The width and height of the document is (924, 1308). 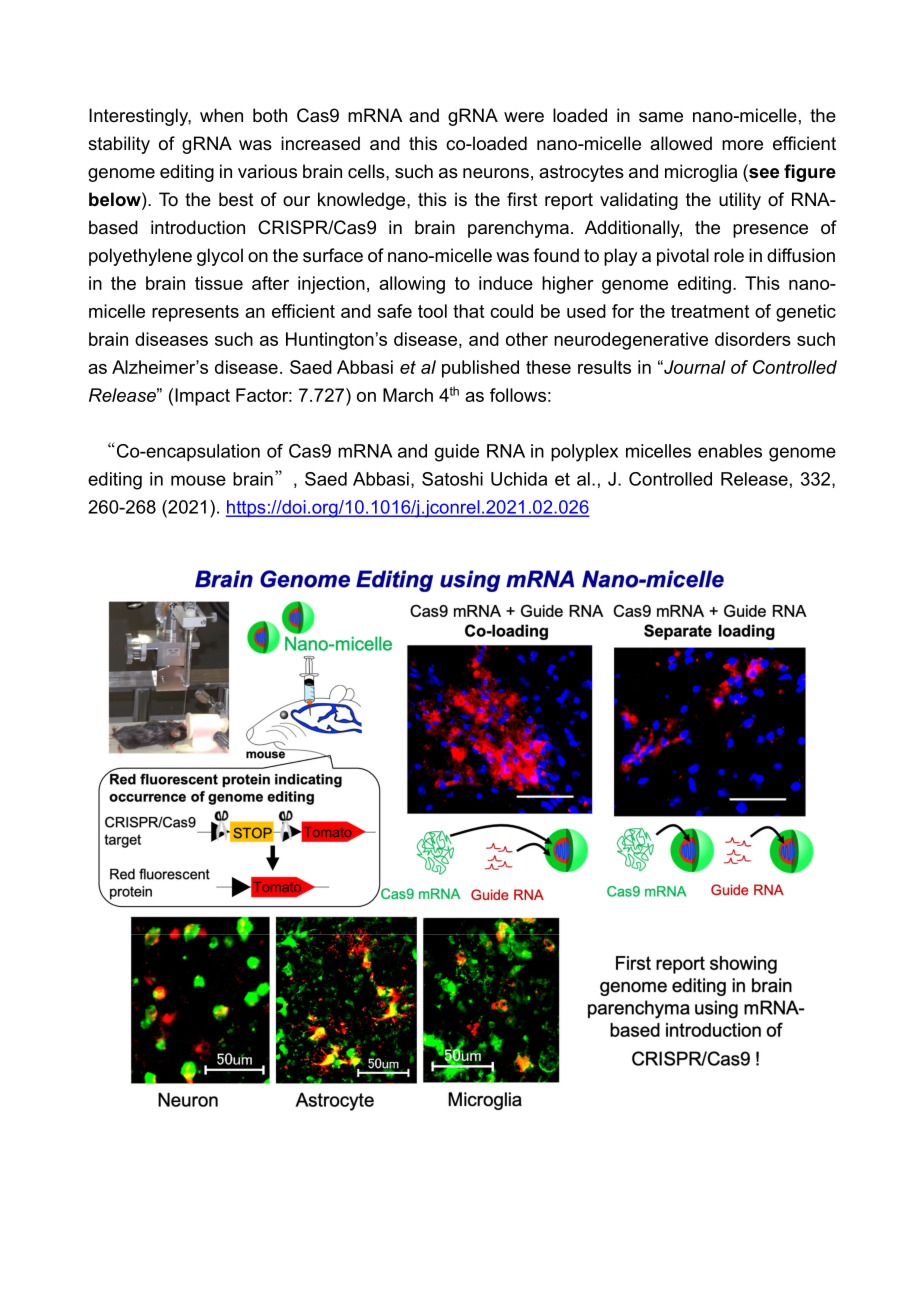 I want to click on tissue, so click(x=219, y=283).
